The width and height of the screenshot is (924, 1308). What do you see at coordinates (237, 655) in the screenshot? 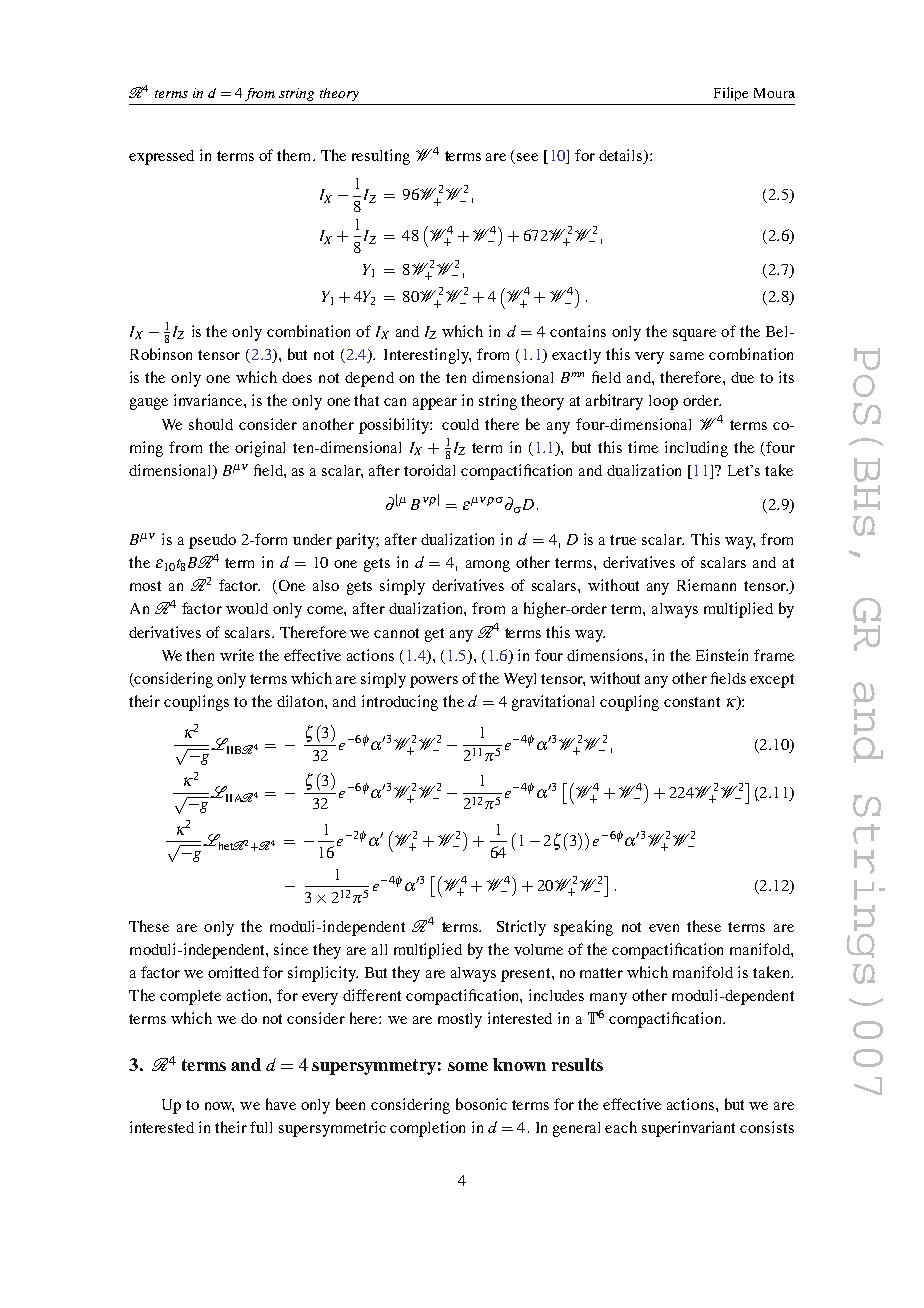
I see `write` at bounding box center [237, 655].
